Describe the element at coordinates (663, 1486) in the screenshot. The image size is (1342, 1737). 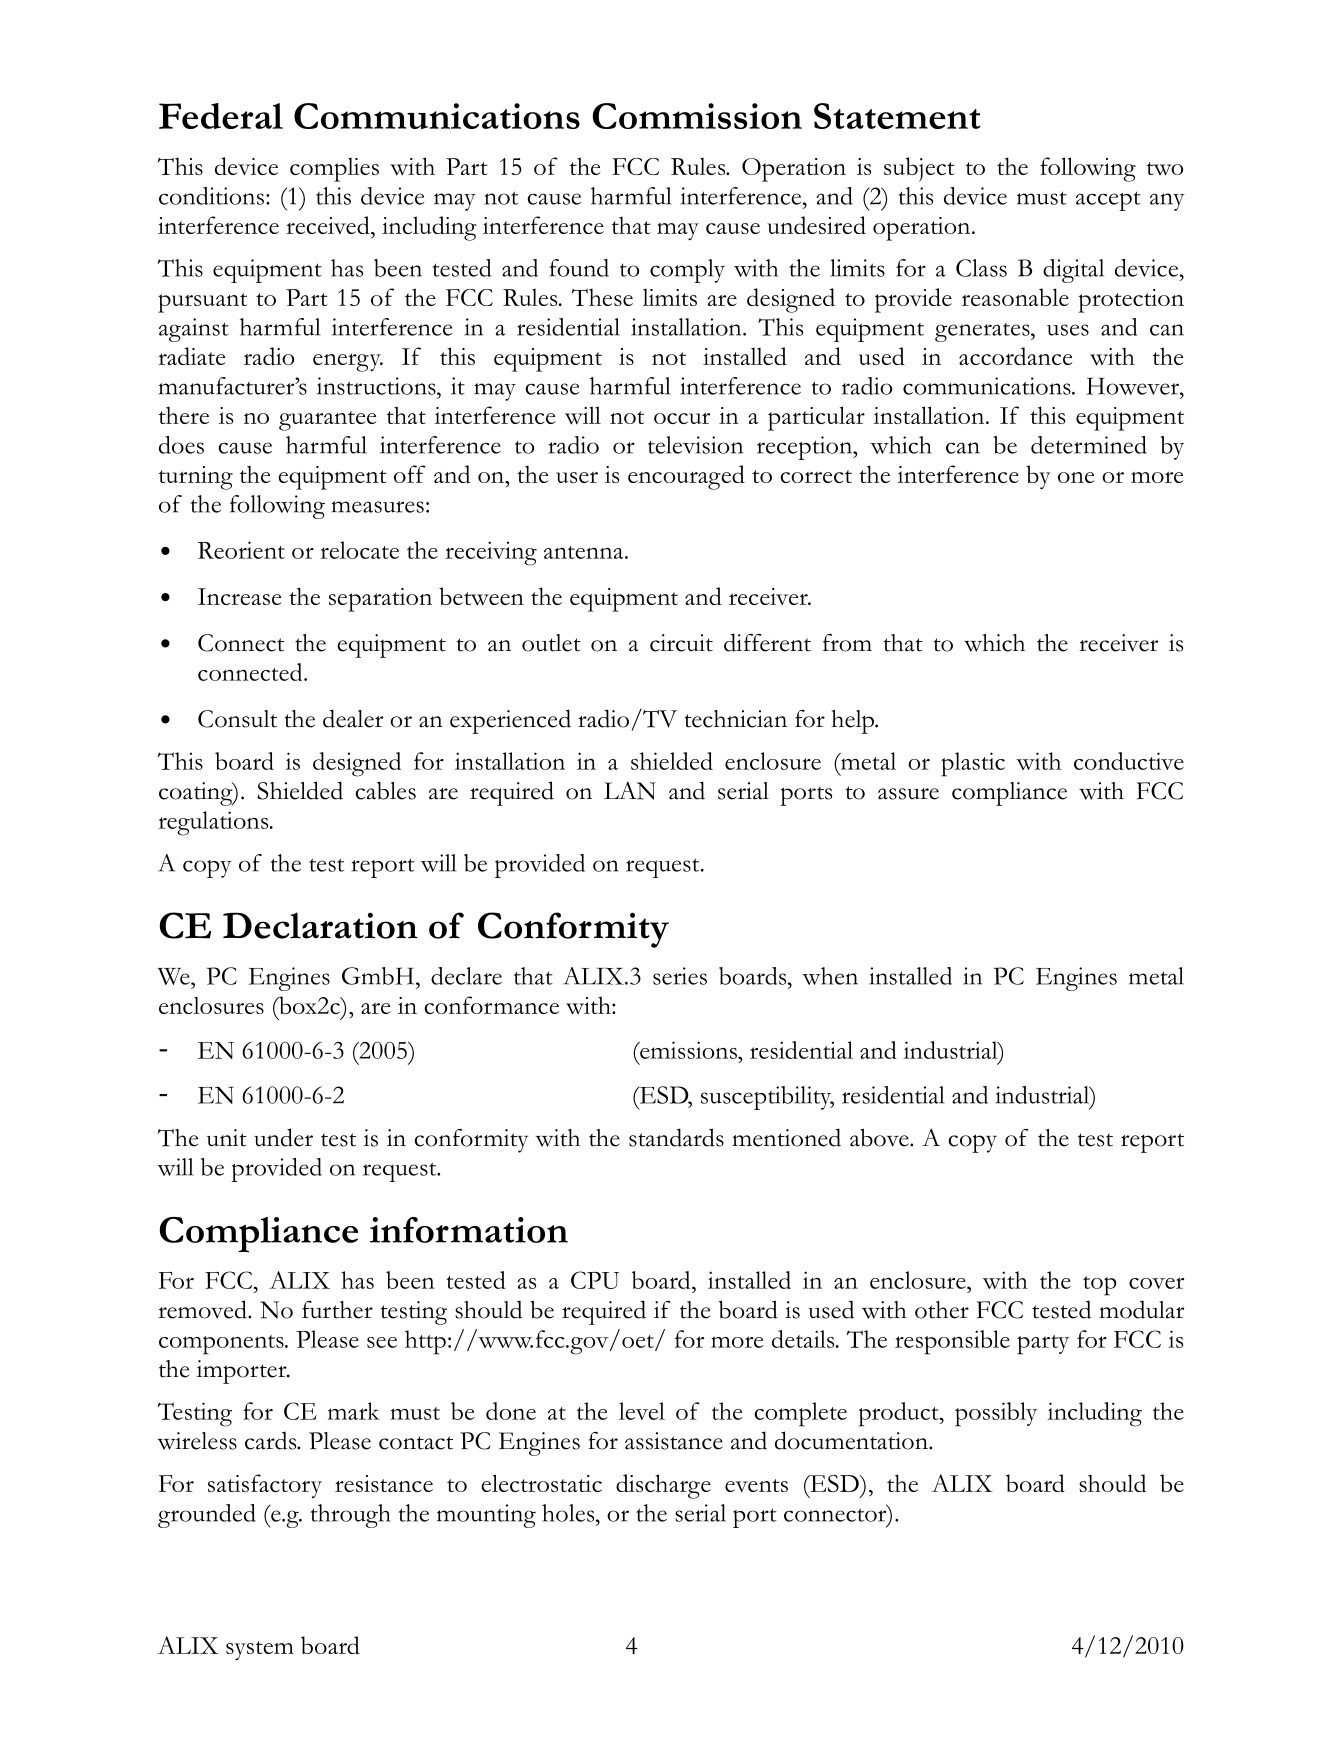
I see `discharge` at that location.
